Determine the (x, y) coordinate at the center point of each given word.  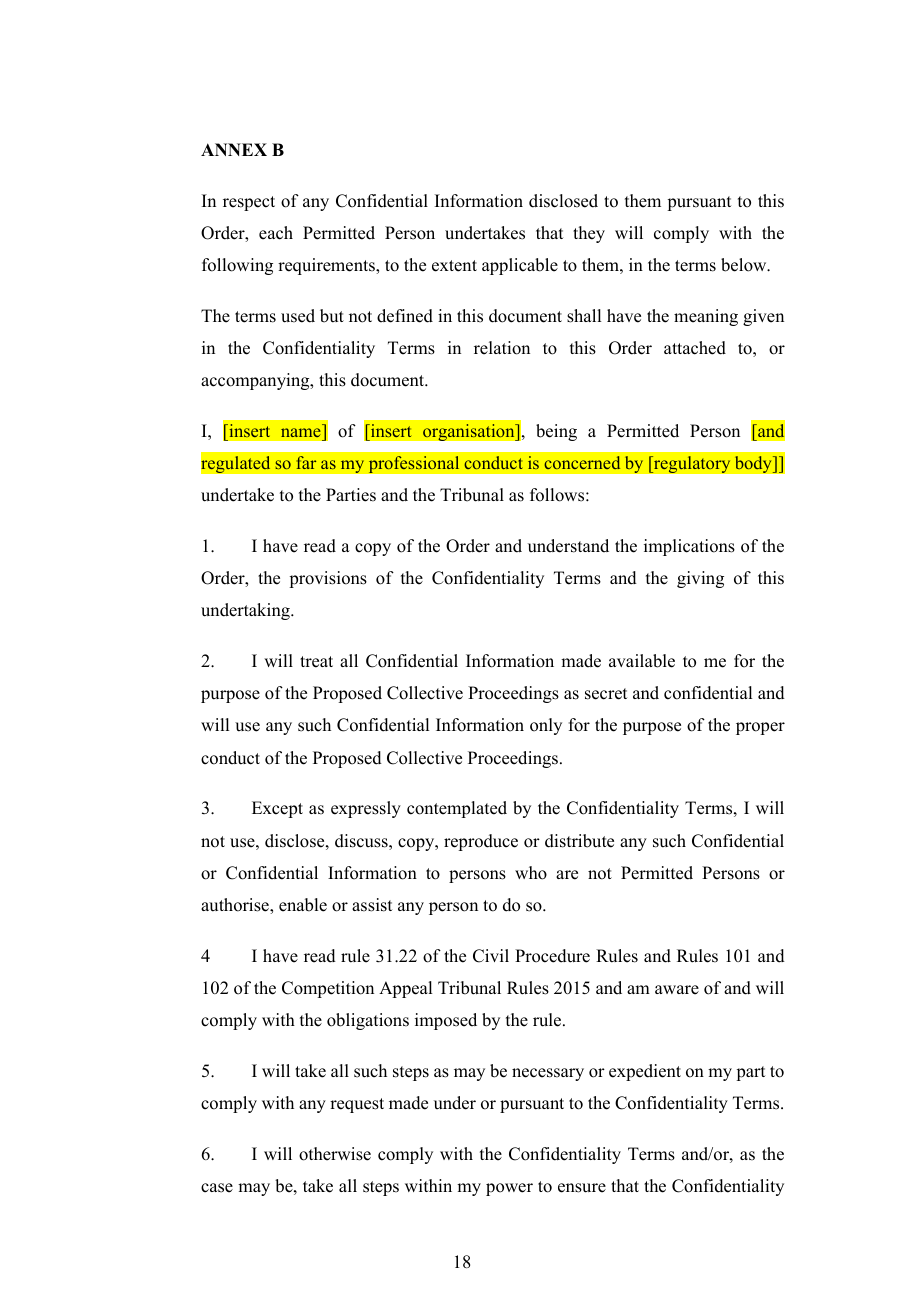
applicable (520, 266)
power (509, 1189)
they (589, 234)
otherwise (335, 1154)
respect (249, 203)
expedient (645, 1072)
